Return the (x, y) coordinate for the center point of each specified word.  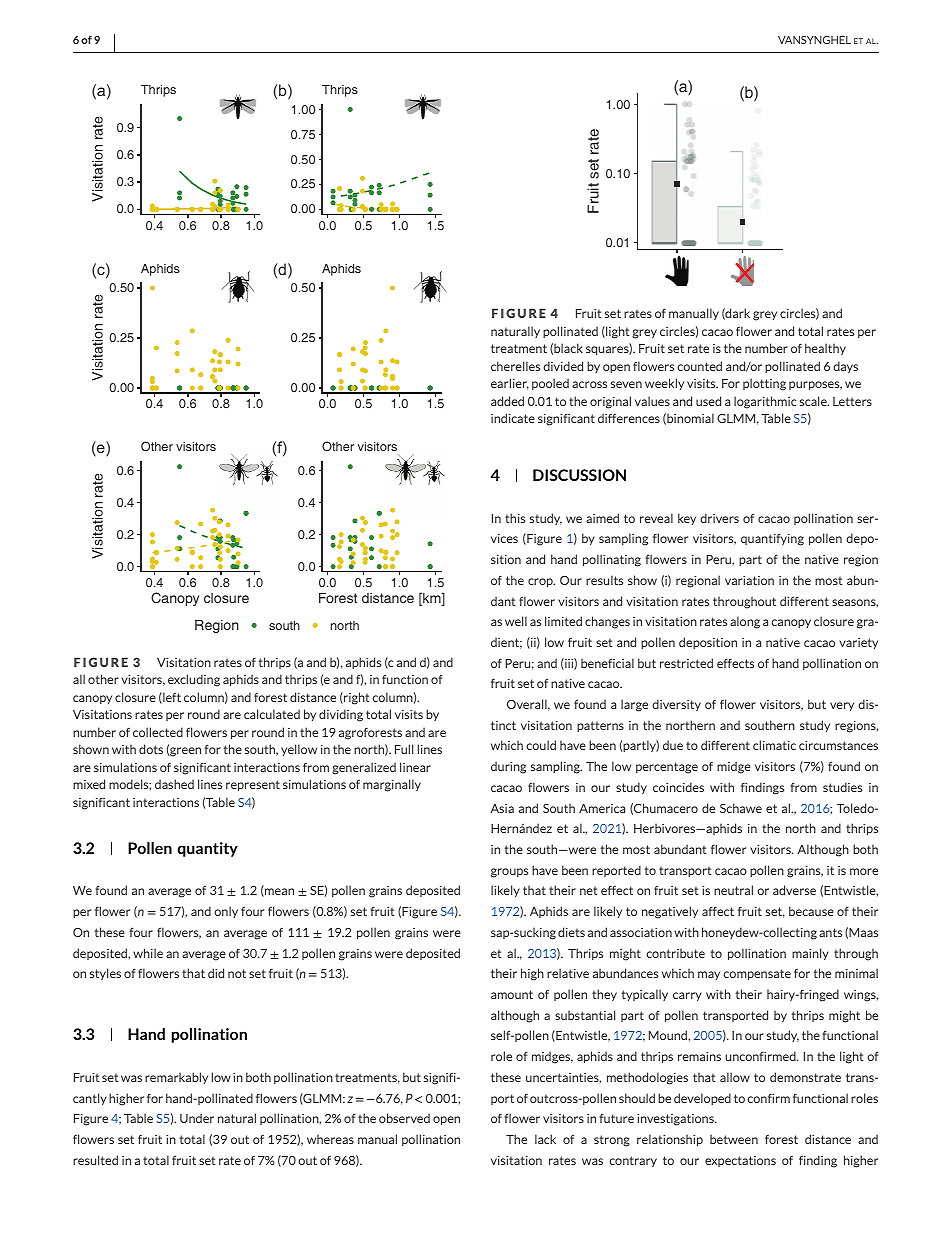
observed (404, 1118)
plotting (764, 384)
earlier (510, 384)
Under (197, 1118)
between (734, 1139)
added (507, 401)
